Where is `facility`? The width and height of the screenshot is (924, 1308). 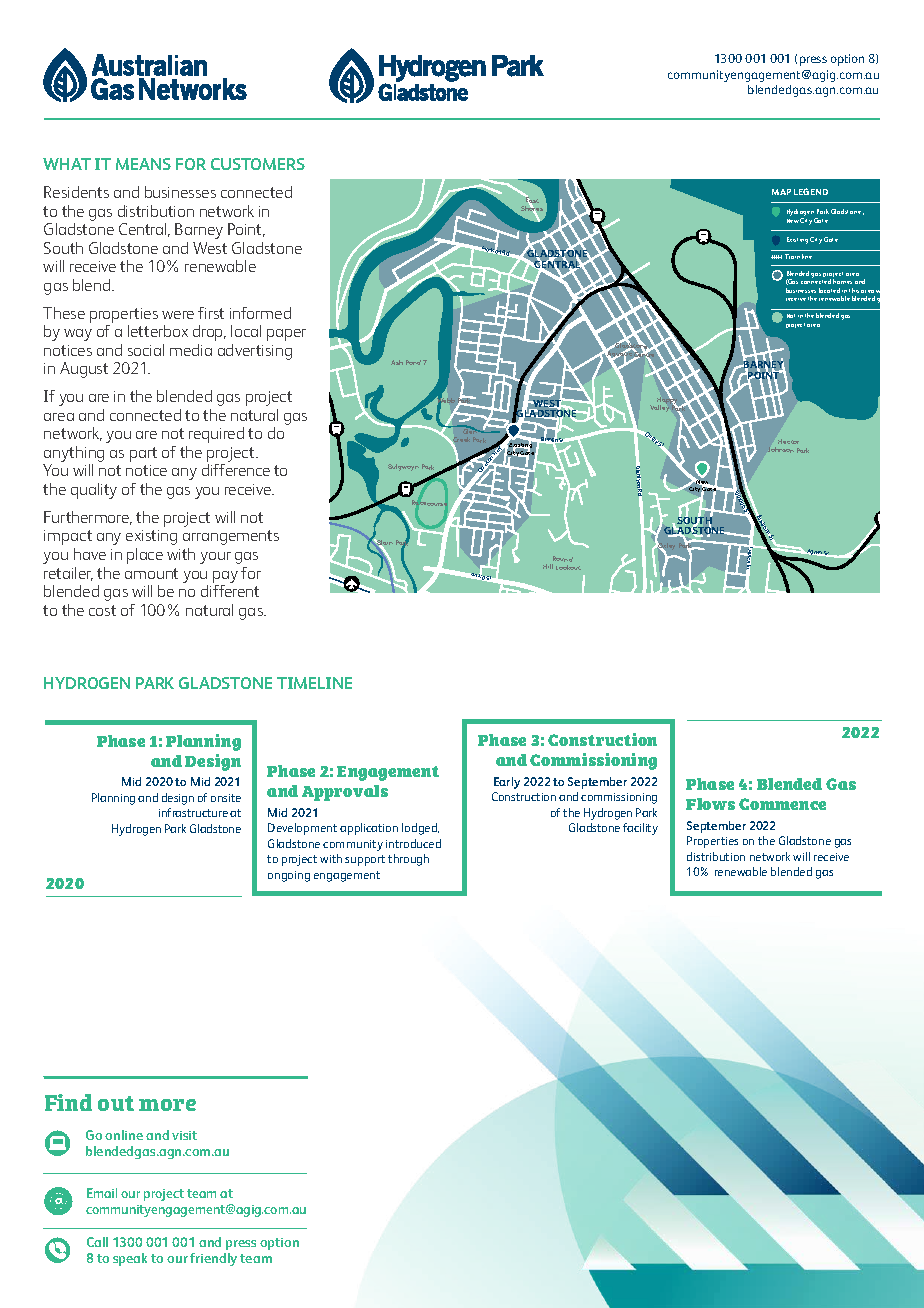
facility is located at coordinates (640, 829).
